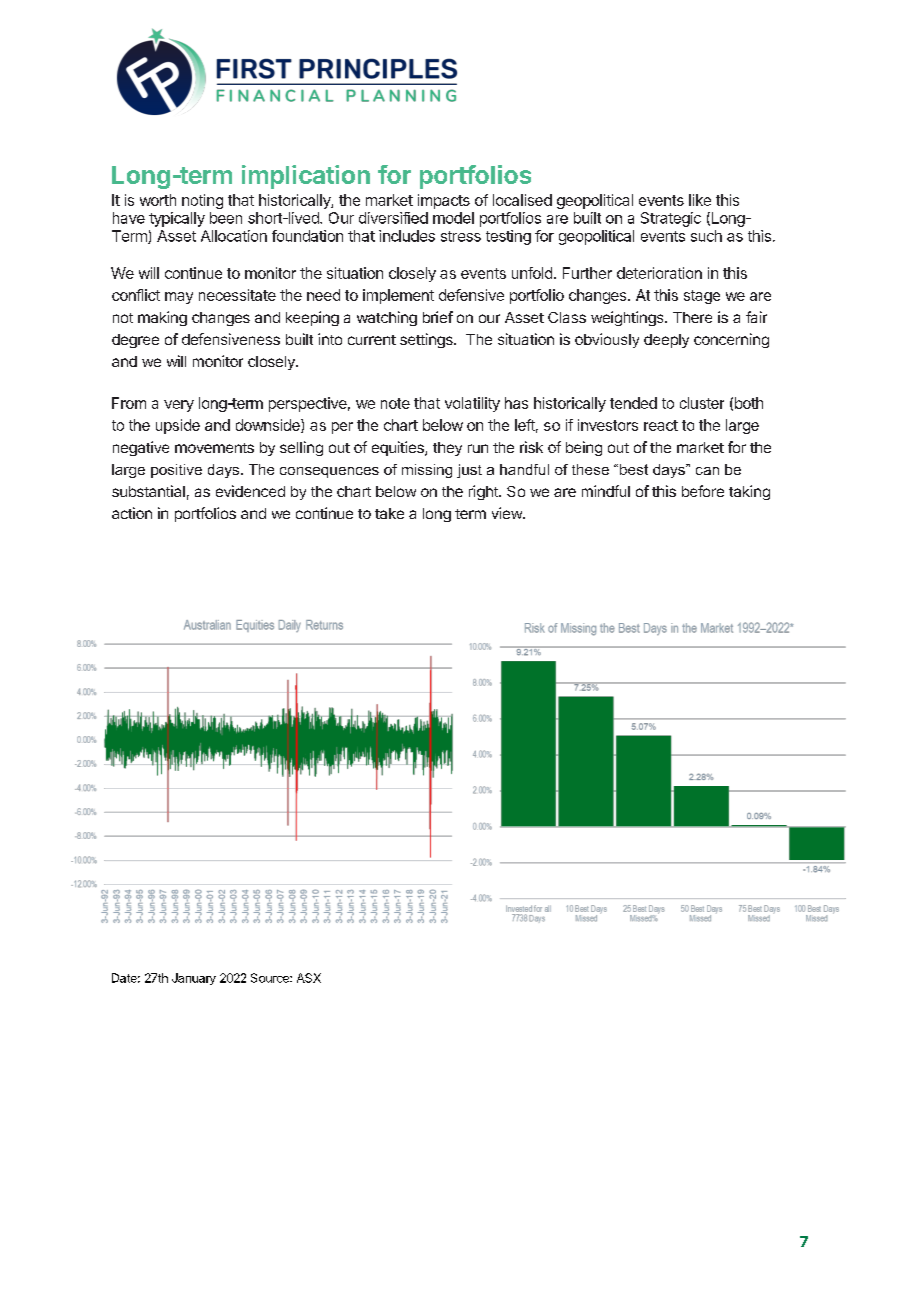 The height and width of the image is (1308, 924). Describe the element at coordinates (179, 406) in the image. I see `very` at that location.
